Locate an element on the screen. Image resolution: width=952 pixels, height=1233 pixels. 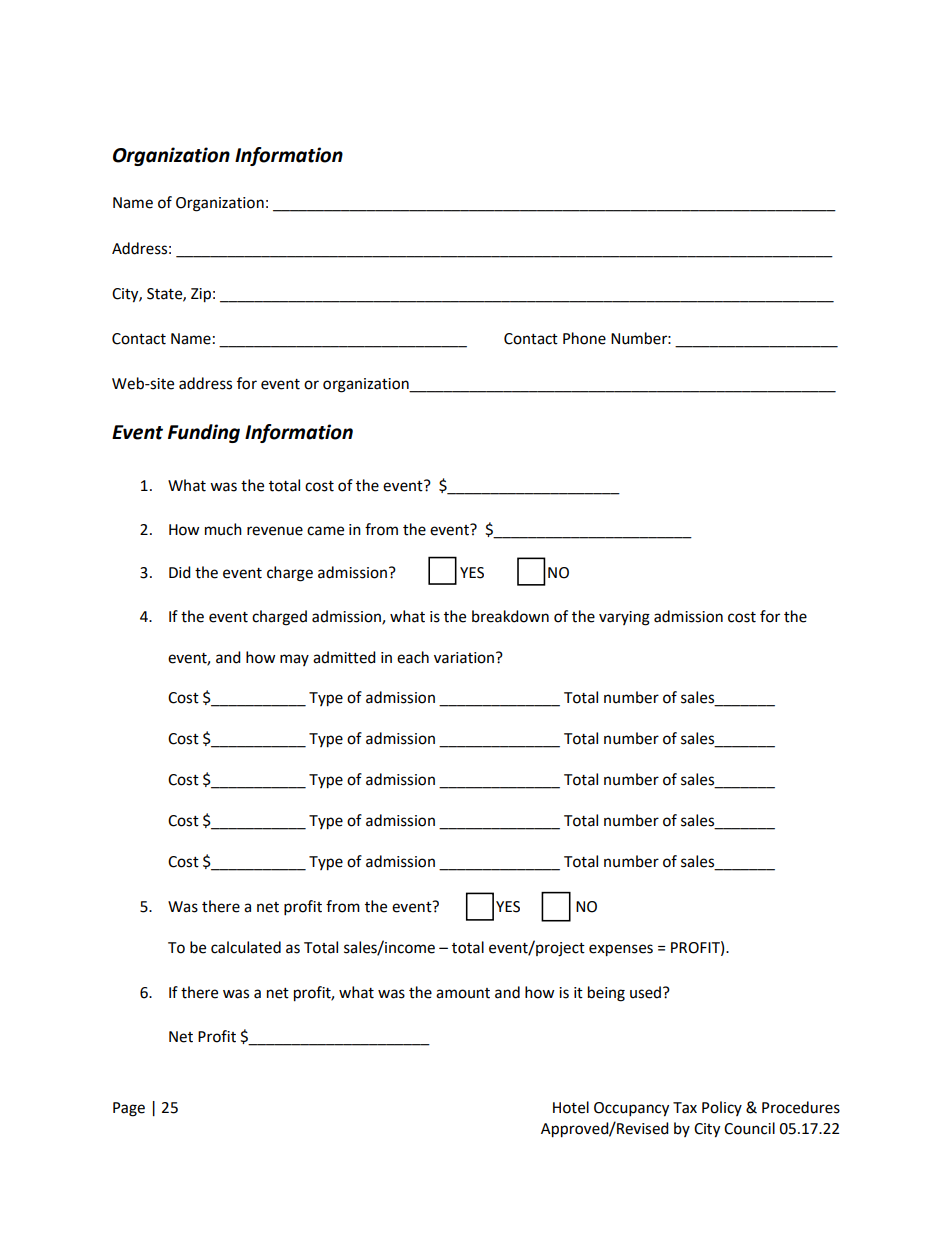
Phone is located at coordinates (584, 338).
